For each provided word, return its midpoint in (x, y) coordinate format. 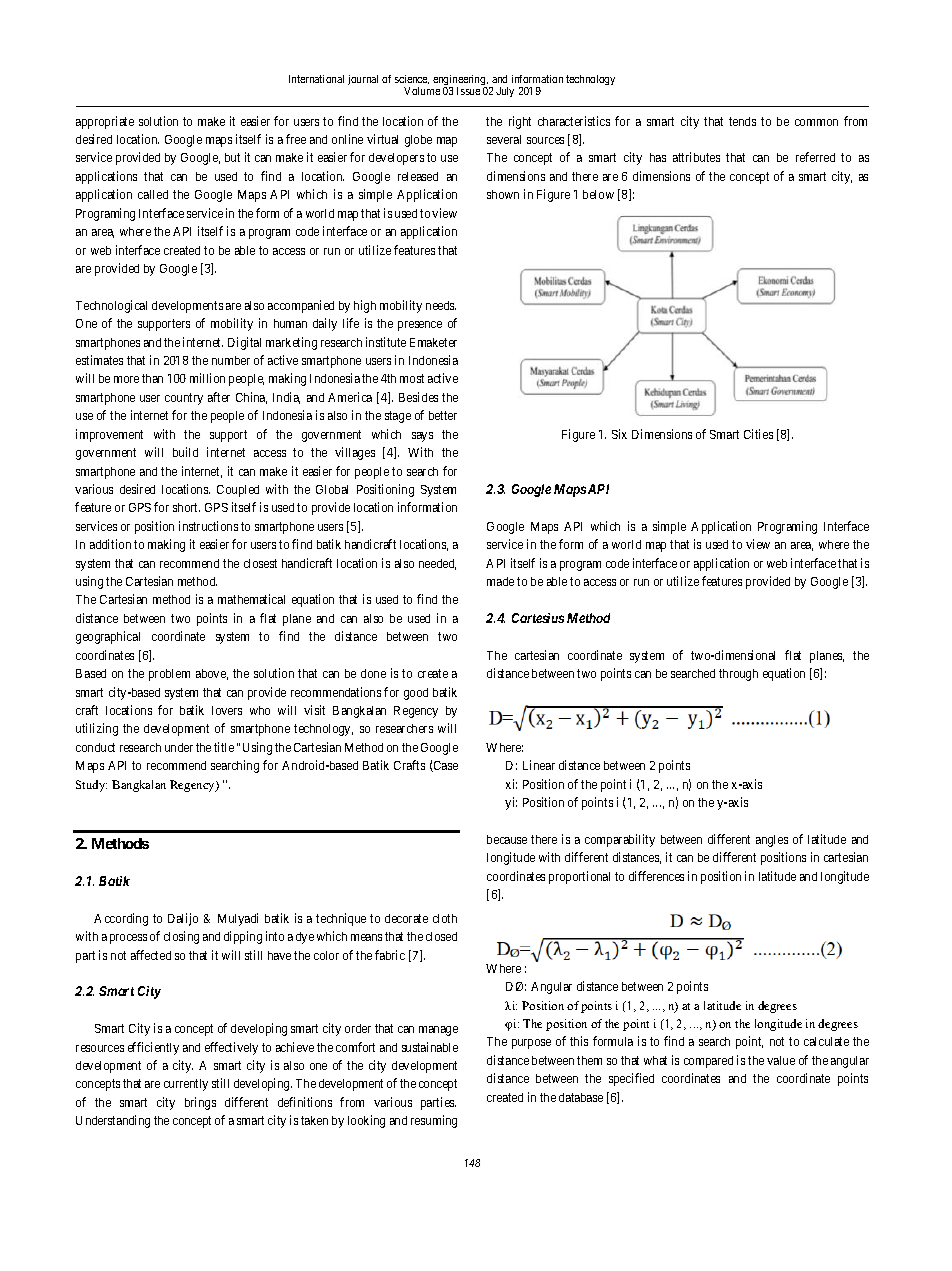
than (152, 378)
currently (186, 1085)
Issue (468, 91)
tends (742, 121)
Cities (758, 434)
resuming (434, 1121)
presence (420, 326)
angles (772, 841)
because (507, 839)
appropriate (105, 122)
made (500, 581)
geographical (108, 637)
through (738, 675)
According (121, 919)
